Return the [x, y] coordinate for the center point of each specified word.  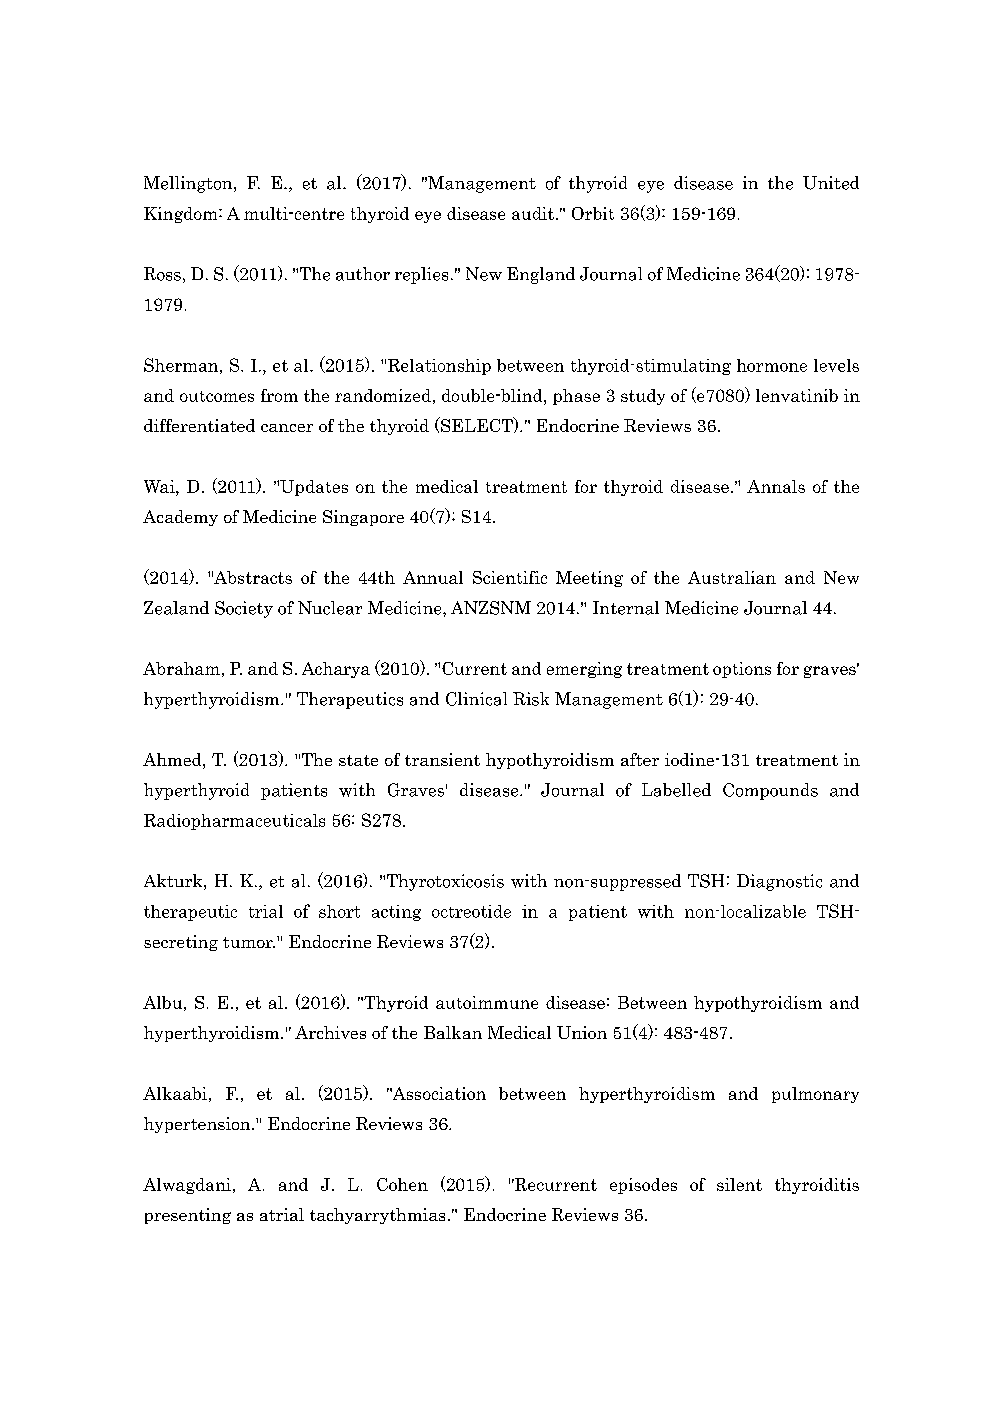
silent [739, 1184]
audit [533, 213]
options [742, 670]
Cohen [402, 1184]
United [831, 183]
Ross [162, 274]
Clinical [476, 699]
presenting [188, 1216]
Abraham [181, 668]
